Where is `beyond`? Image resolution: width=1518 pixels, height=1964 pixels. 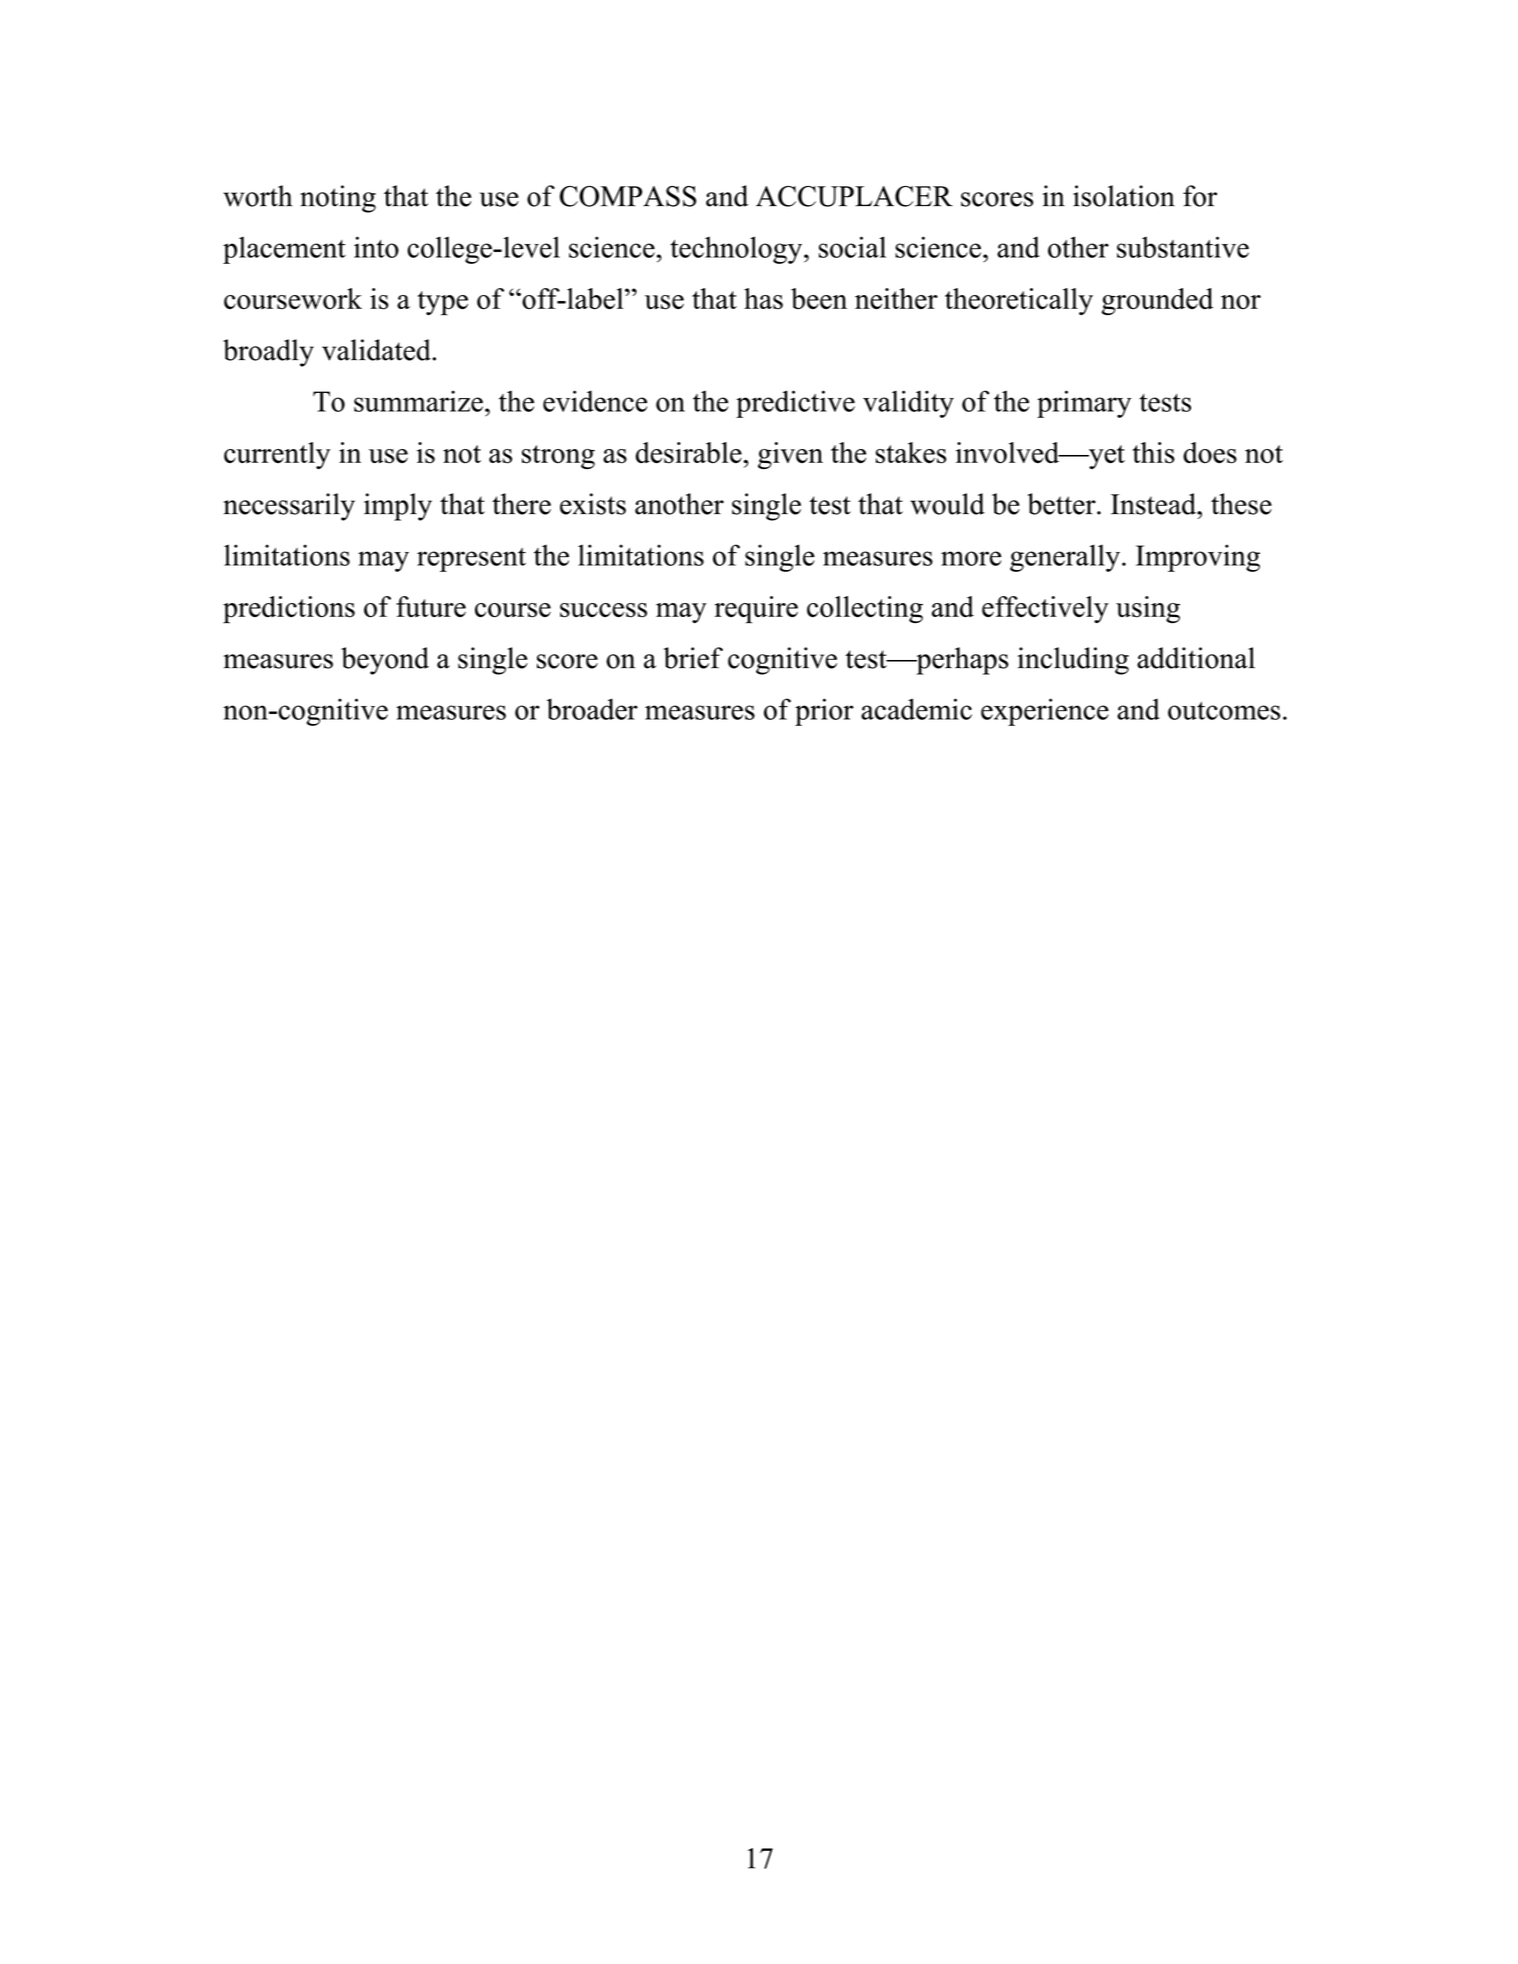 beyond is located at coordinates (385, 661).
